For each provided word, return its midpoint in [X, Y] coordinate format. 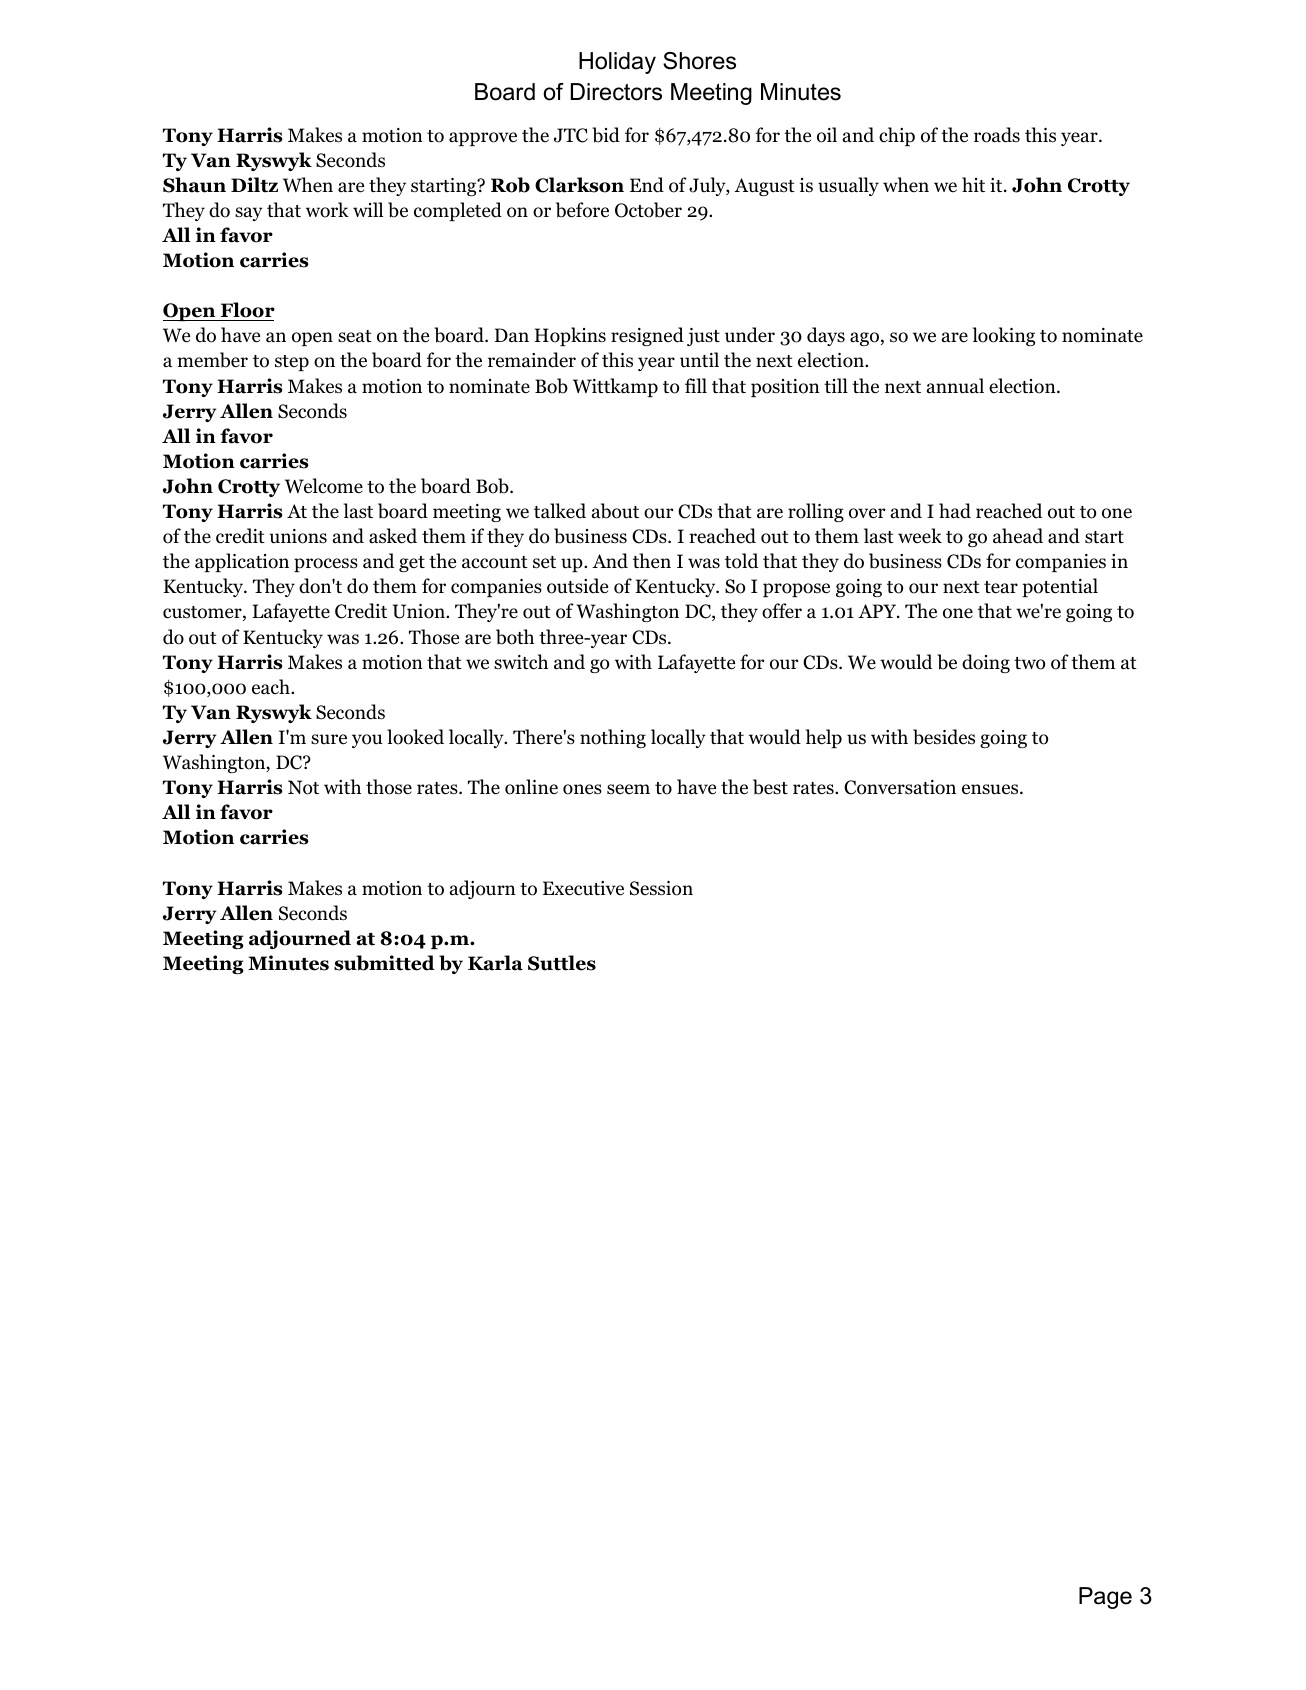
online [531, 787]
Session [661, 888]
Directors [616, 92]
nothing [613, 738]
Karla [495, 963]
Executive [583, 888]
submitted [384, 963]
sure [329, 739]
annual [955, 386]
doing [986, 663]
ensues [991, 789]
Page [1105, 1598]
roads [997, 135]
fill [696, 385]
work [327, 210]
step [292, 363]
